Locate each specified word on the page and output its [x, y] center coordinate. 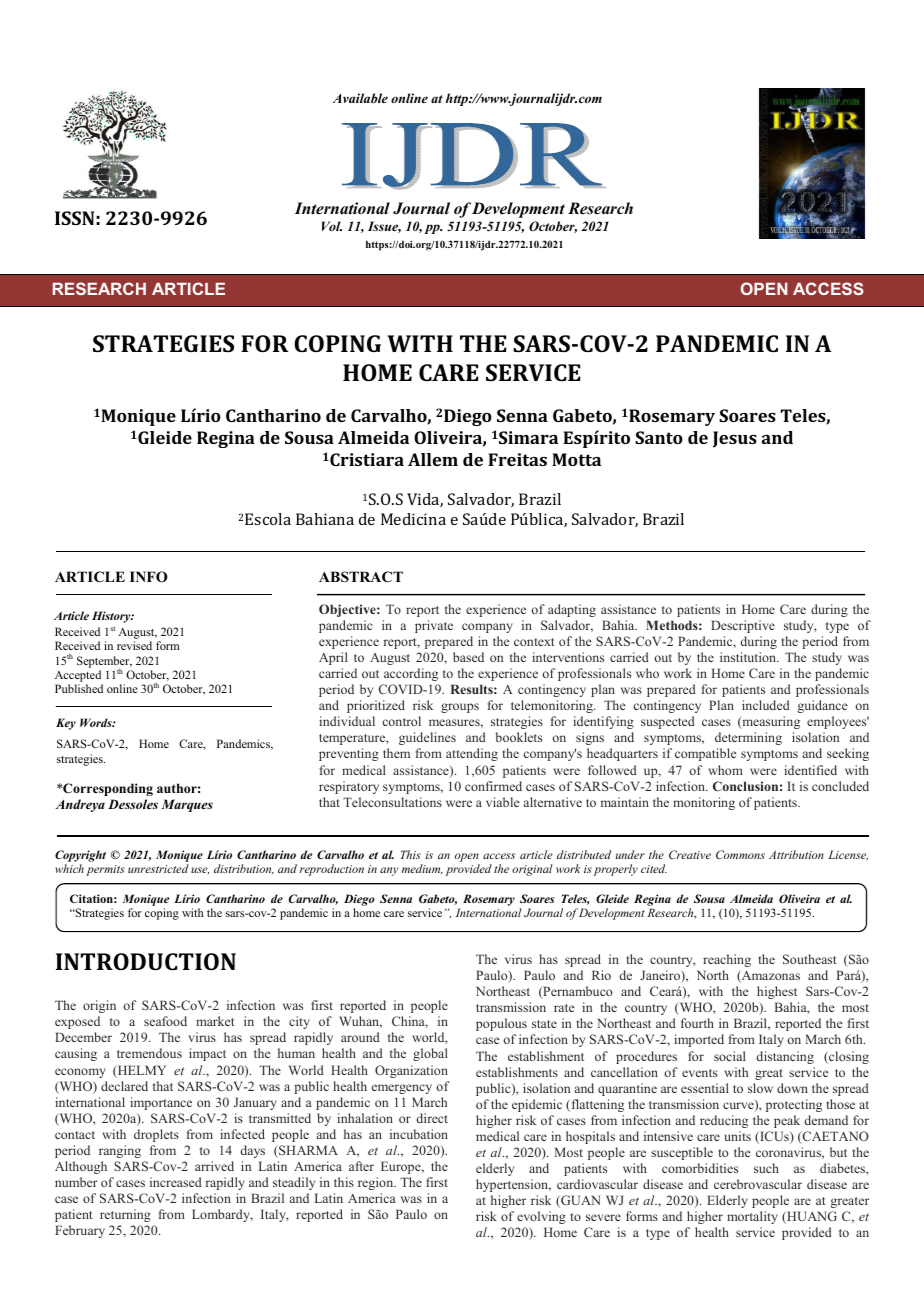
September [104, 663]
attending [472, 754]
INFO [149, 577]
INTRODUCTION [146, 961]
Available [360, 98]
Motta [576, 459]
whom [725, 770]
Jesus [735, 439]
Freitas [517, 459]
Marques [187, 805]
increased [176, 1182]
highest [777, 992]
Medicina [413, 519]
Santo [659, 437]
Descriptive [743, 626]
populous [501, 1024]
